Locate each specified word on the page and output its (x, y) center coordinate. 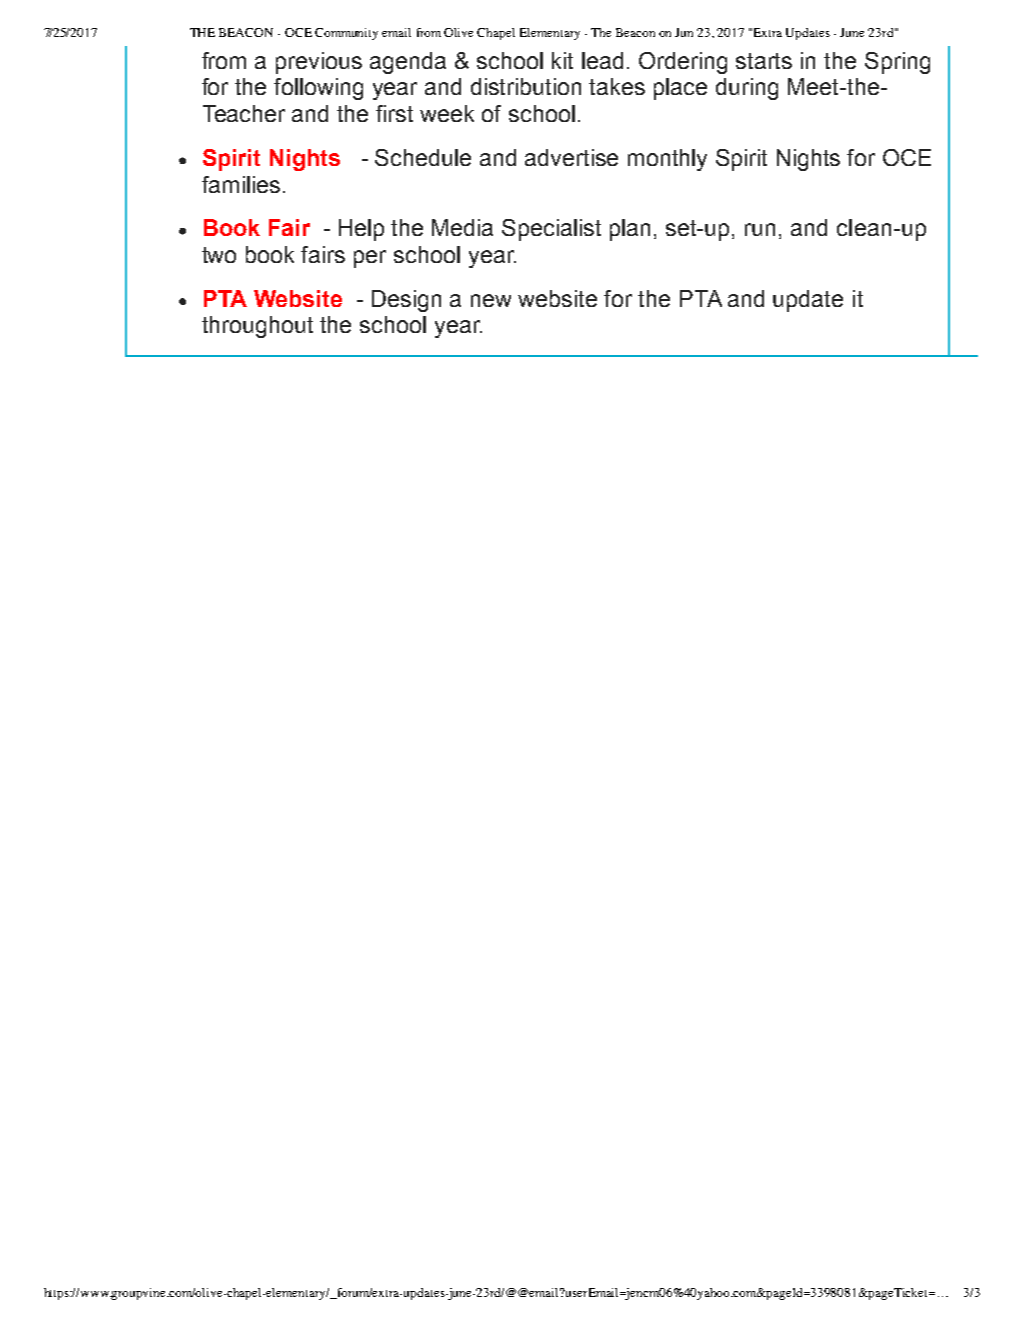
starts (764, 61)
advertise (571, 157)
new (491, 300)
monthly (667, 160)
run (760, 229)
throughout (257, 327)
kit (562, 60)
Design (406, 301)
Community (346, 34)
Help (361, 230)
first (394, 113)
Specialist (551, 230)
